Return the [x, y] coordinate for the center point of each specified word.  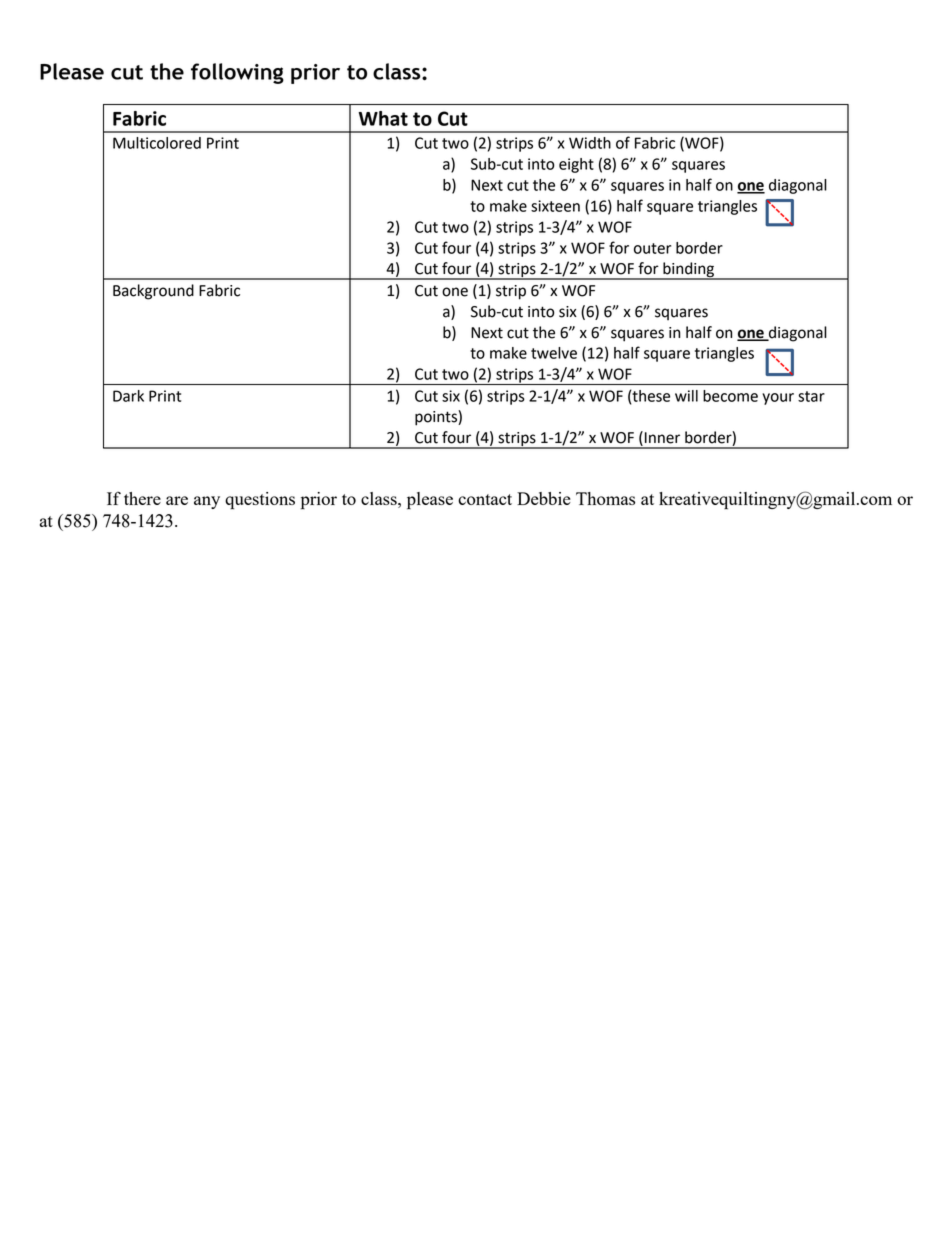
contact [485, 499]
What [383, 118]
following [237, 73]
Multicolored [157, 143]
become [730, 396]
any [207, 502]
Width [590, 143]
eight [576, 165]
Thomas [605, 498]
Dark [128, 396]
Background [153, 292]
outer [652, 248]
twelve [554, 353]
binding [688, 271]
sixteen [555, 206]
